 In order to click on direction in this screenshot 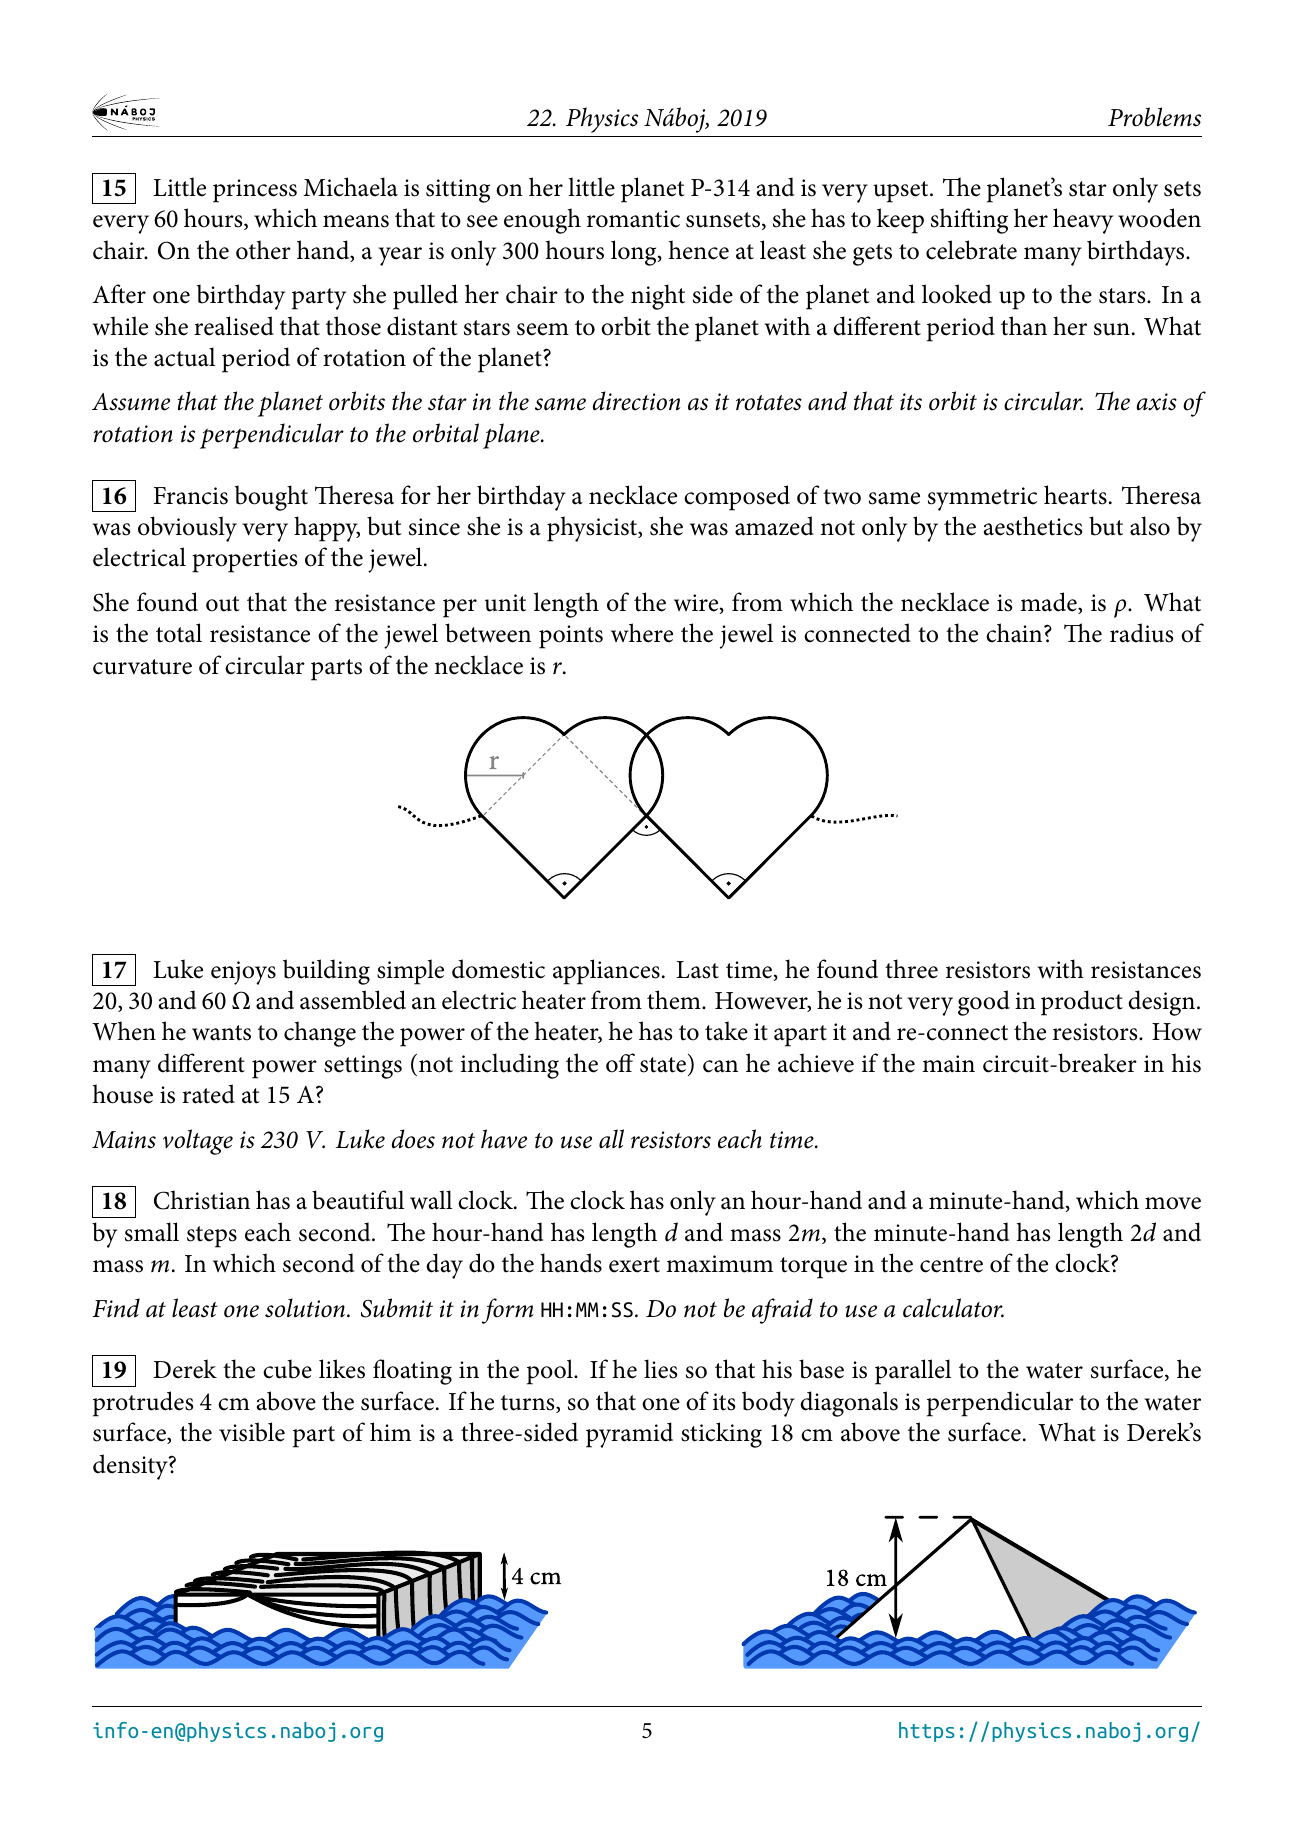, I will do `click(636, 401)`.
